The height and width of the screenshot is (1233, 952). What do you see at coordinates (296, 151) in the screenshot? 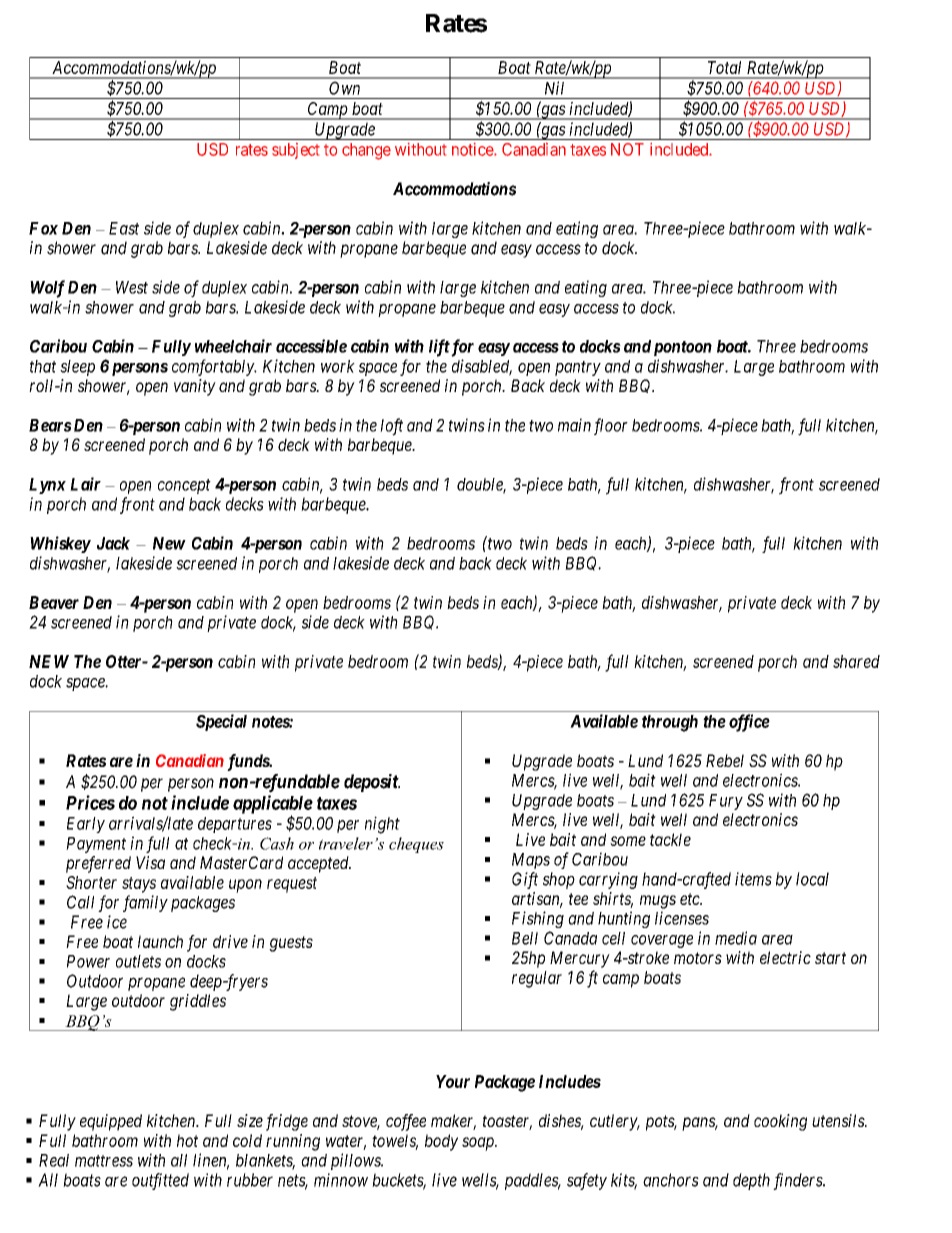
I see `subject` at bounding box center [296, 151].
